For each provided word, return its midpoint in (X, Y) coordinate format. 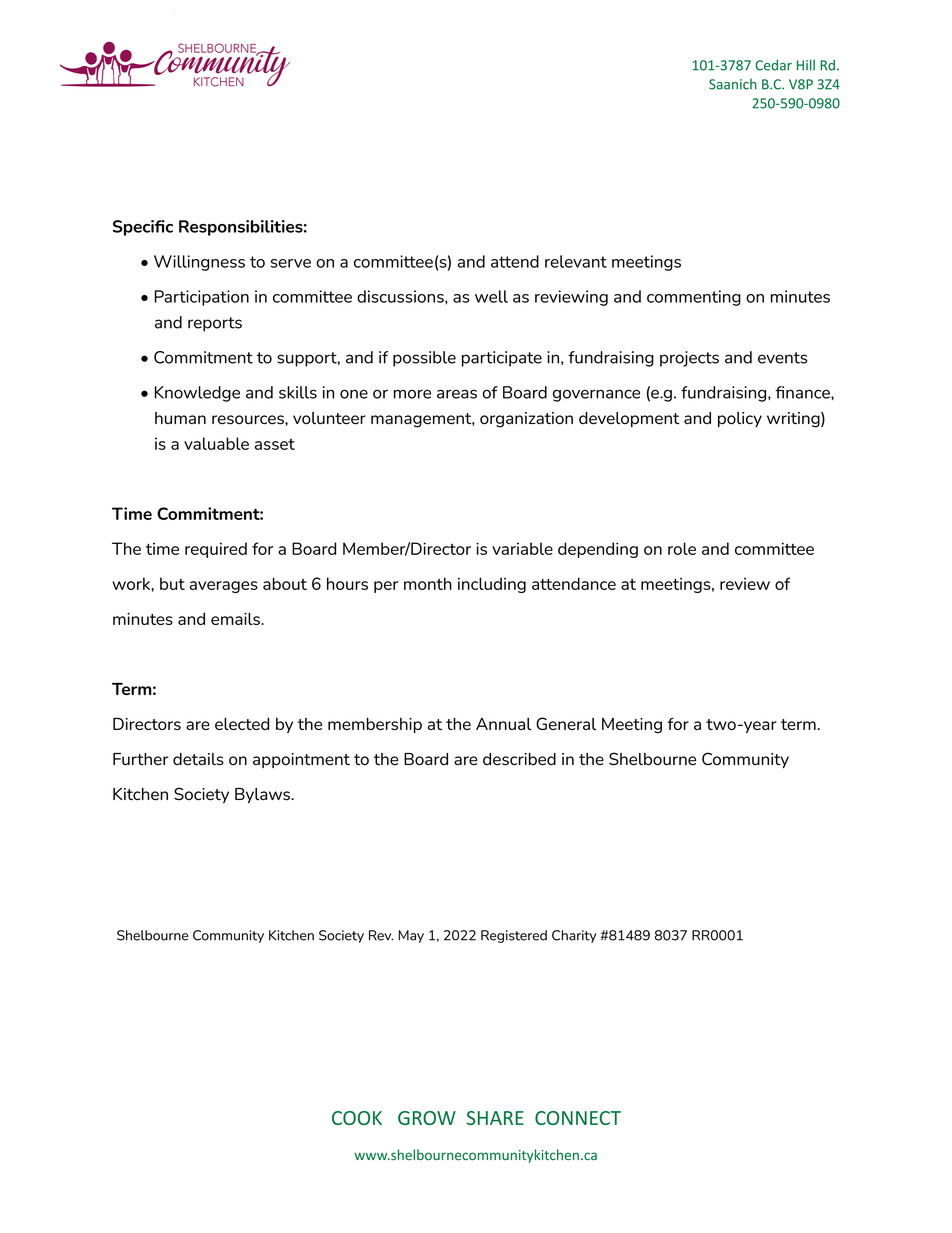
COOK (357, 1118)
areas (457, 394)
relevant (576, 261)
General (566, 723)
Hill (806, 65)
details (198, 759)
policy (740, 419)
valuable (216, 443)
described (519, 759)
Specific (143, 228)
